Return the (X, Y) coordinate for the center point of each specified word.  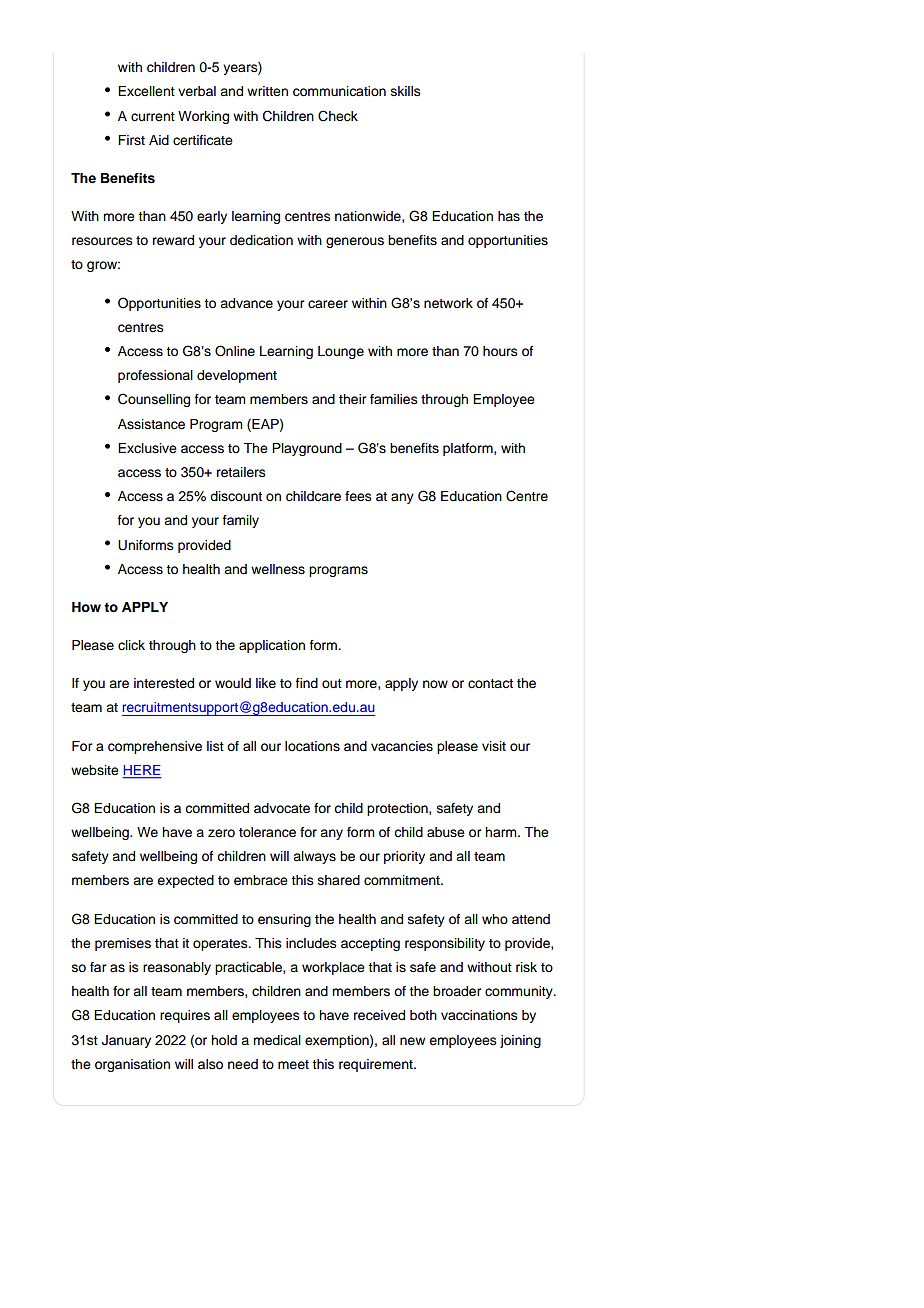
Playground (307, 449)
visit (494, 746)
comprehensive (155, 747)
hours (500, 351)
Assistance (151, 424)
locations (312, 746)
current (153, 117)
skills (406, 91)
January (126, 1041)
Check (338, 116)
